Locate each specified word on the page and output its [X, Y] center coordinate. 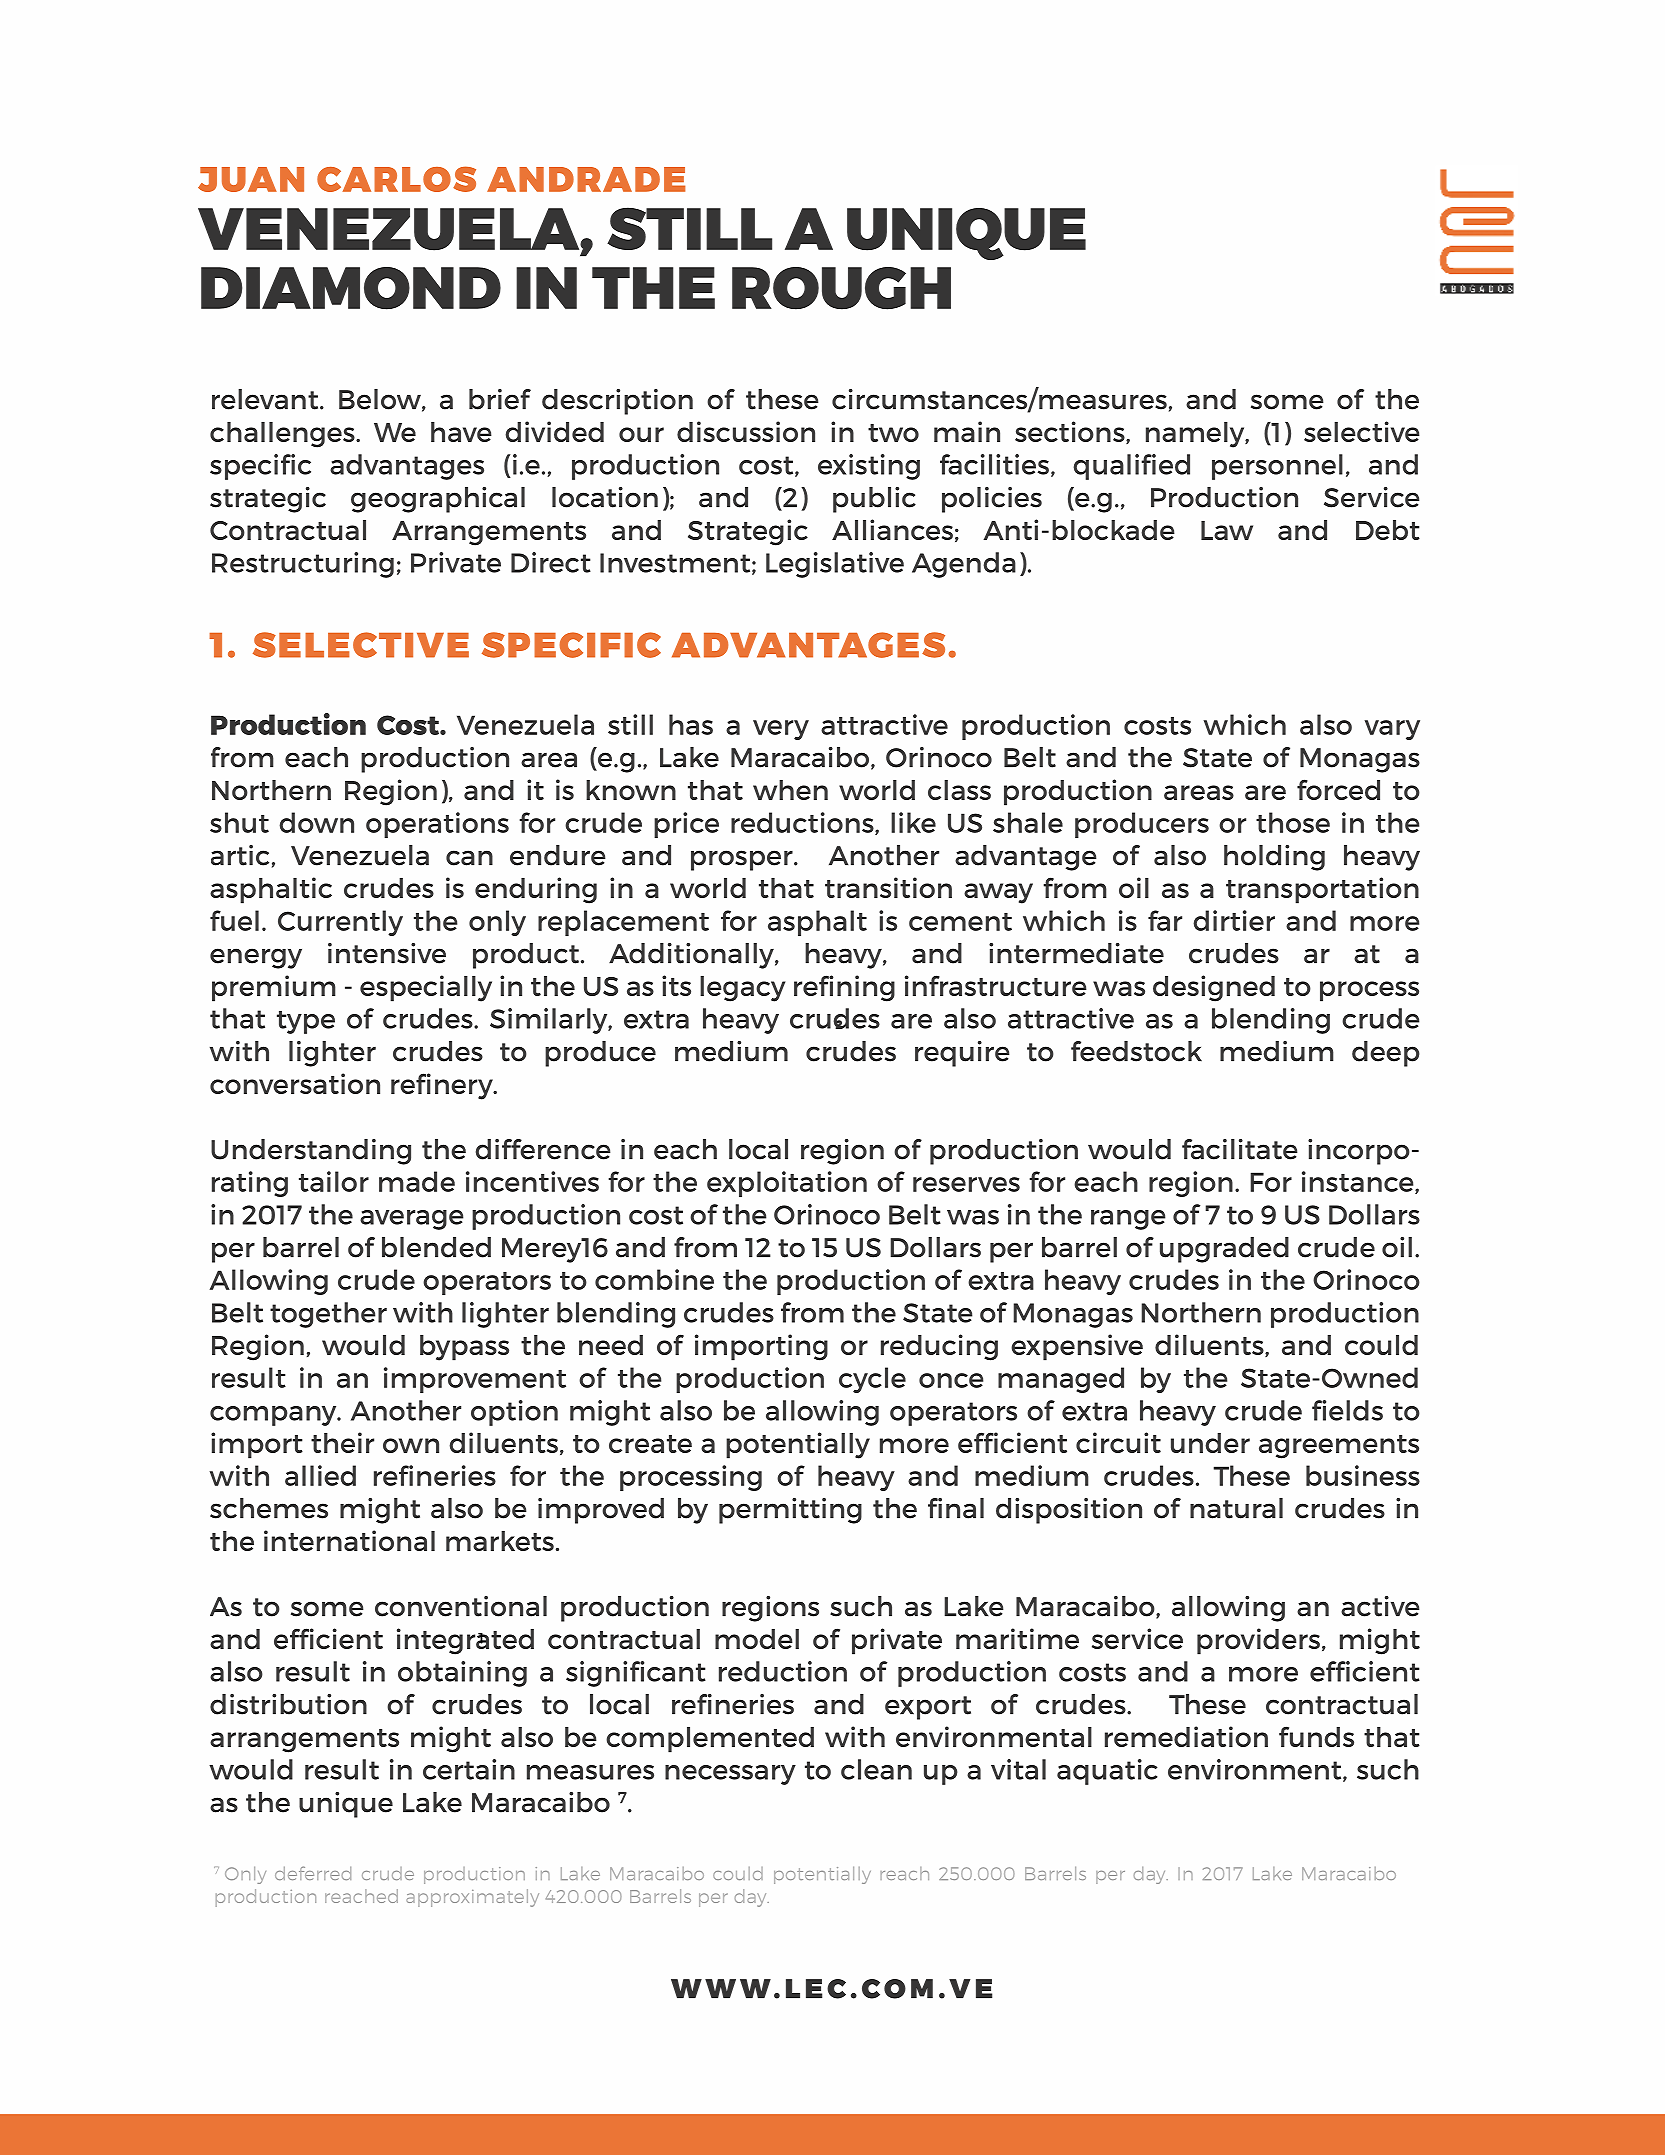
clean [876, 1769]
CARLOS [396, 179]
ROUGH [841, 288]
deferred [313, 1873]
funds [1316, 1736]
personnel [1277, 467]
